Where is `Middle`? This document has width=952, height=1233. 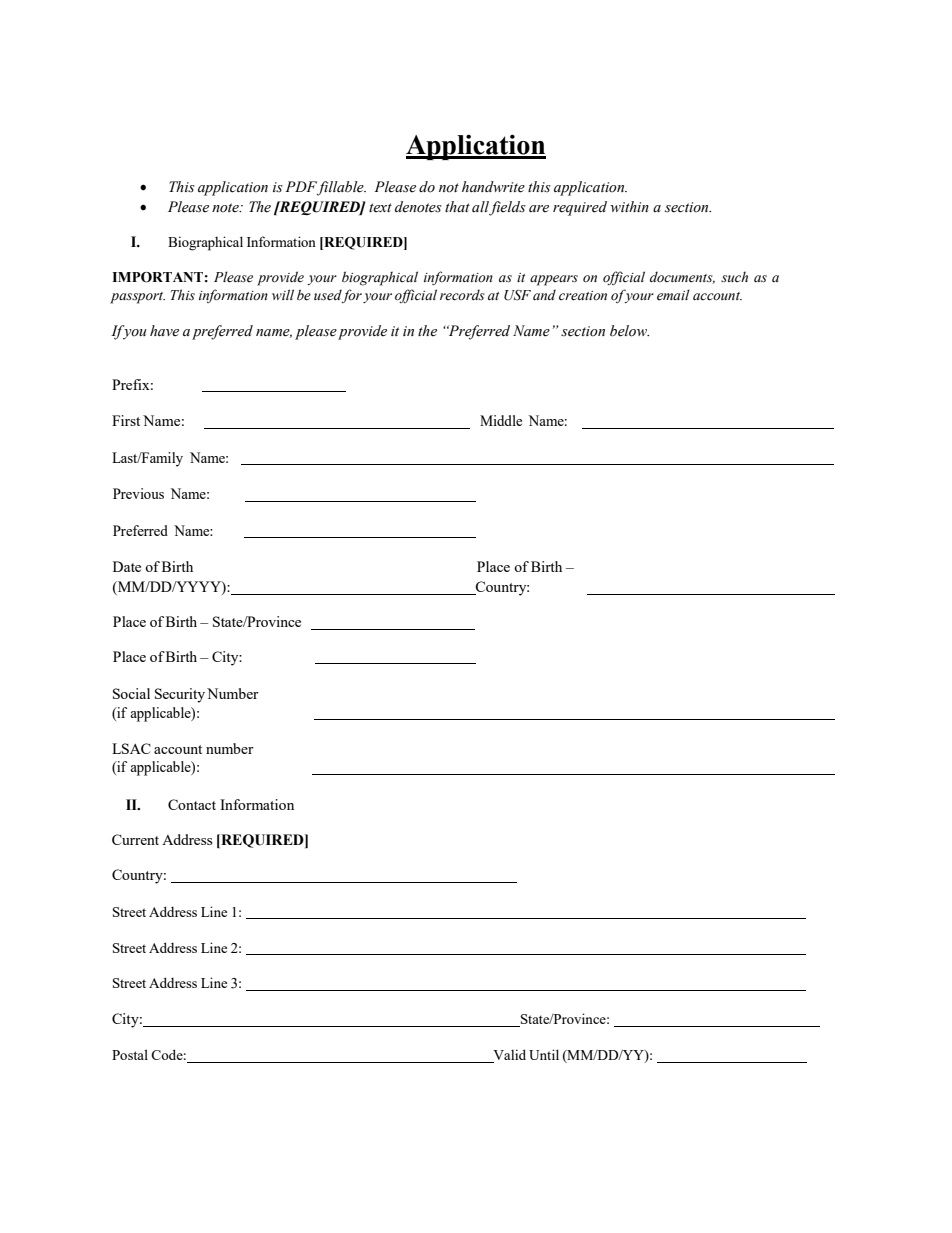 Middle is located at coordinates (501, 420).
